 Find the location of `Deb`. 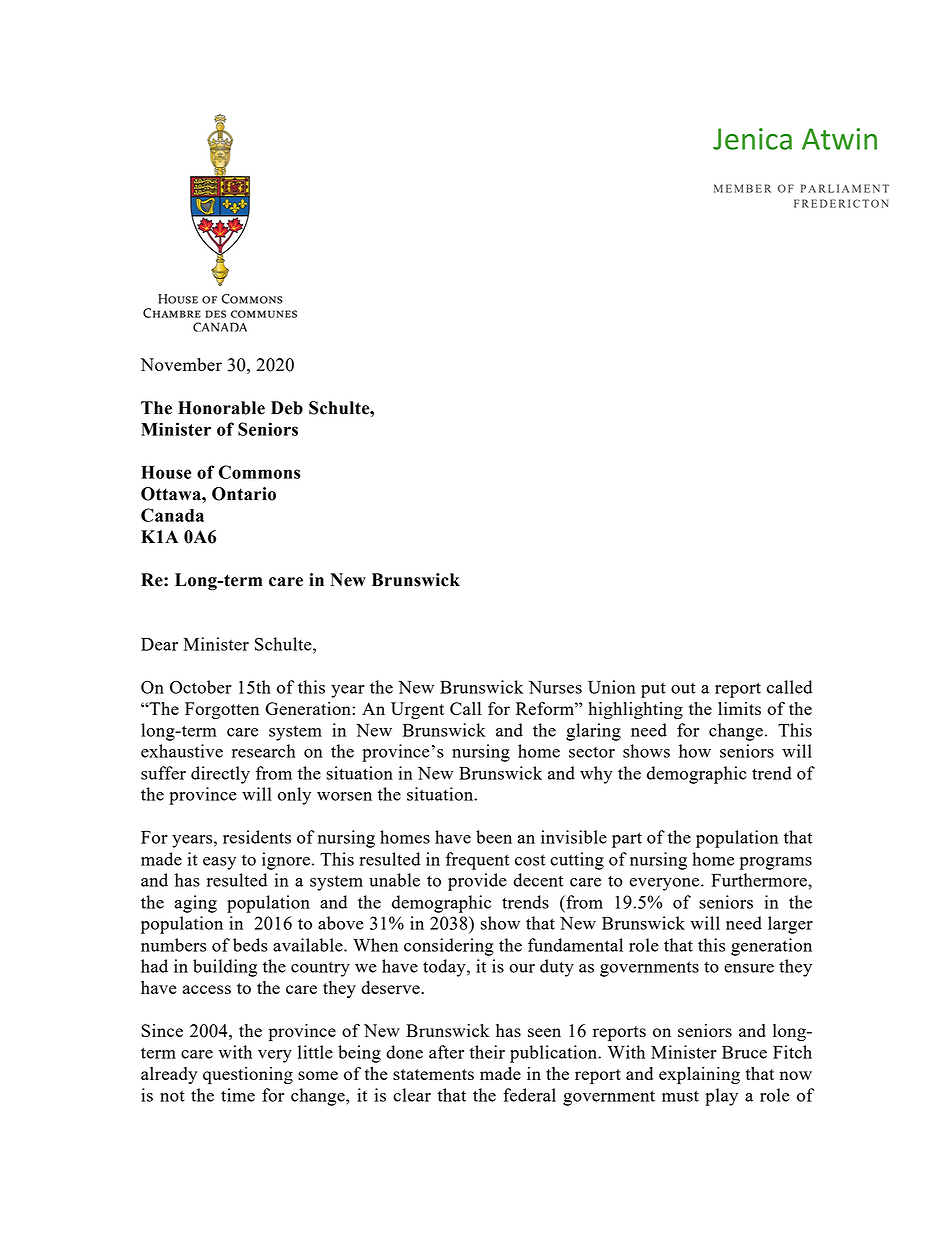

Deb is located at coordinates (287, 408).
